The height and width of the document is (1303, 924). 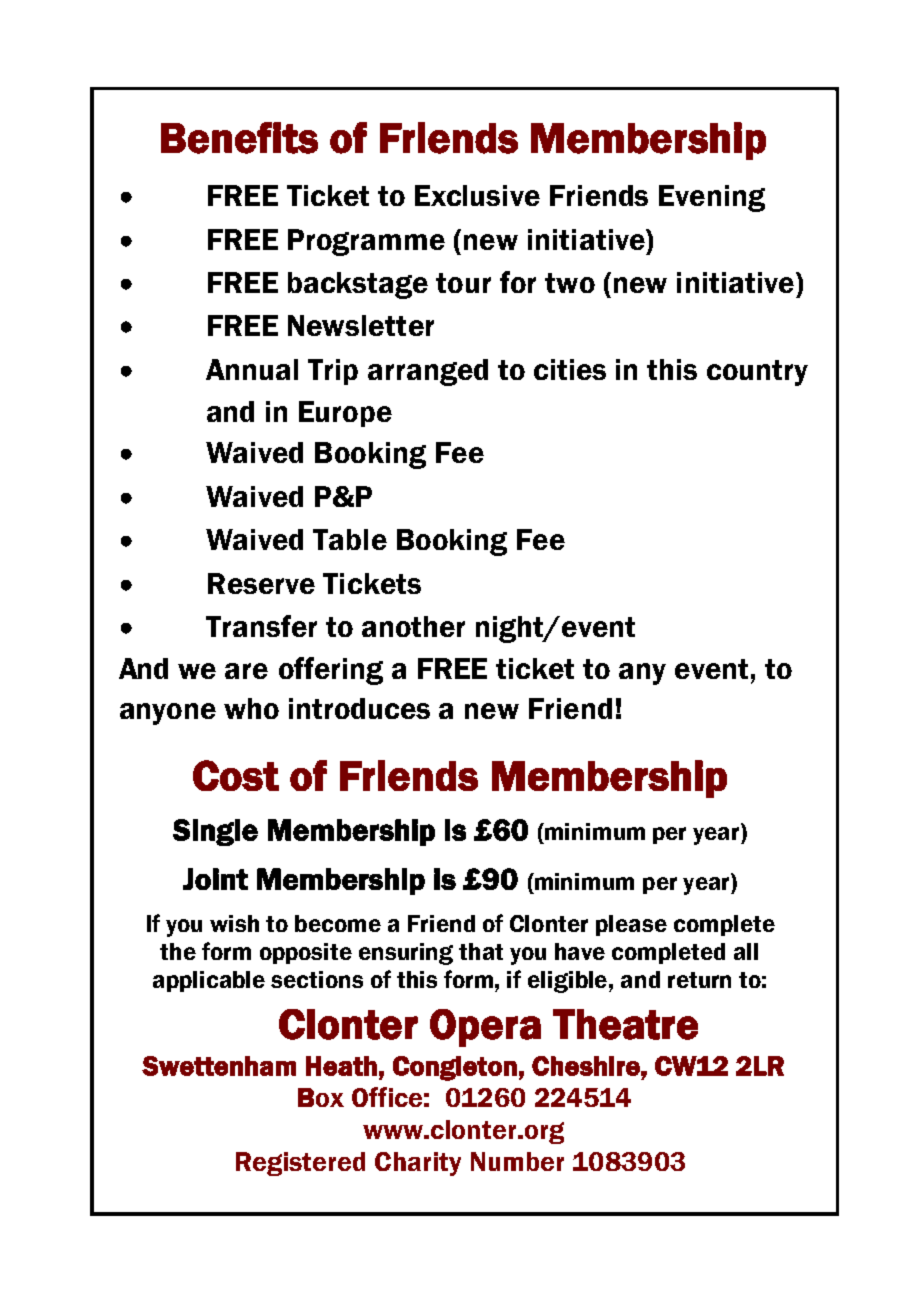 I want to click on Exclusive, so click(x=477, y=195).
